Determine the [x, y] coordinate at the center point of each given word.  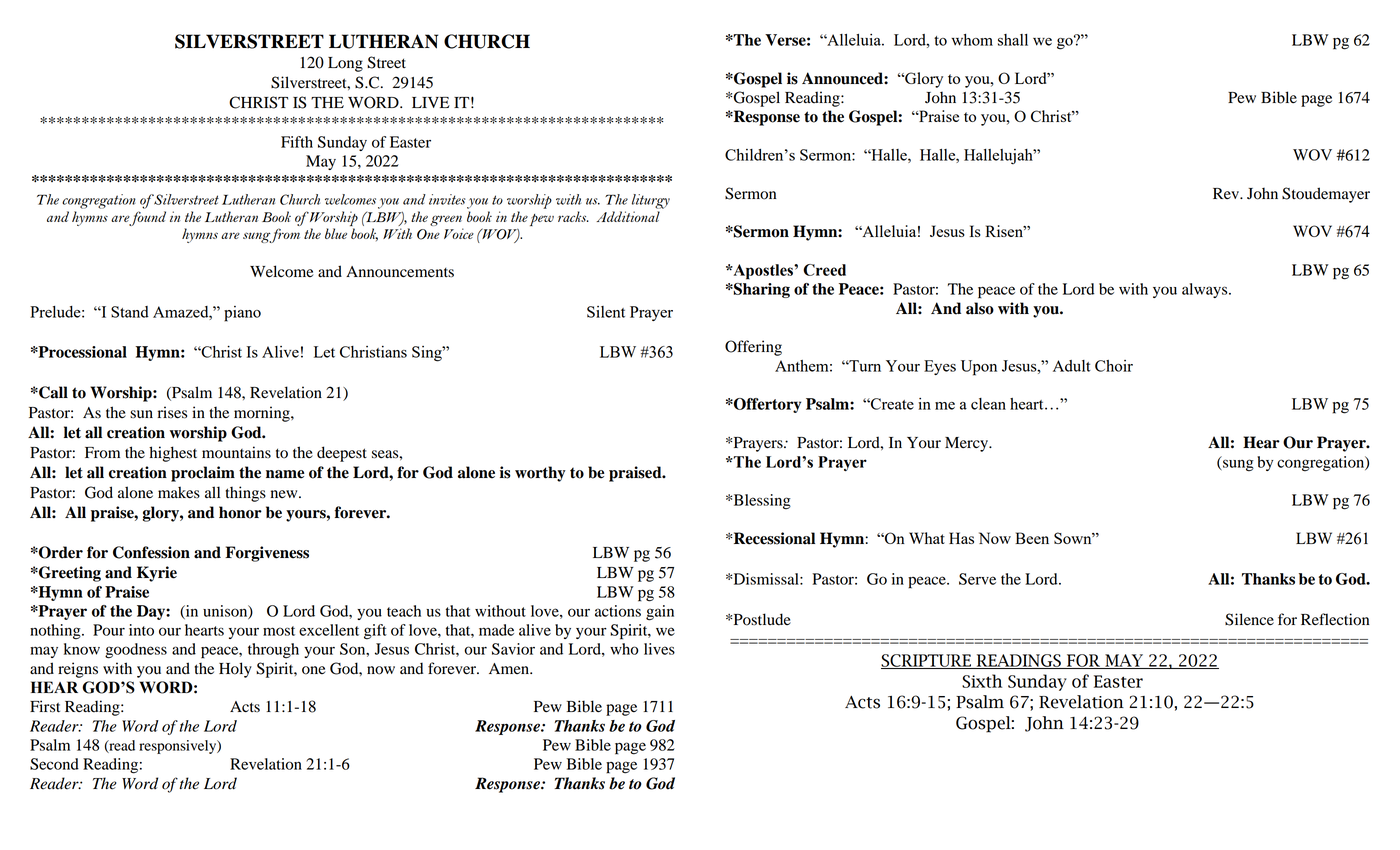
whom [972, 40]
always [1206, 290]
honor [240, 512]
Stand [130, 312]
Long [345, 64]
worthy [540, 474]
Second [54, 764]
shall [1013, 40]
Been [1032, 538]
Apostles [763, 272]
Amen [510, 668]
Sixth [982, 681]
